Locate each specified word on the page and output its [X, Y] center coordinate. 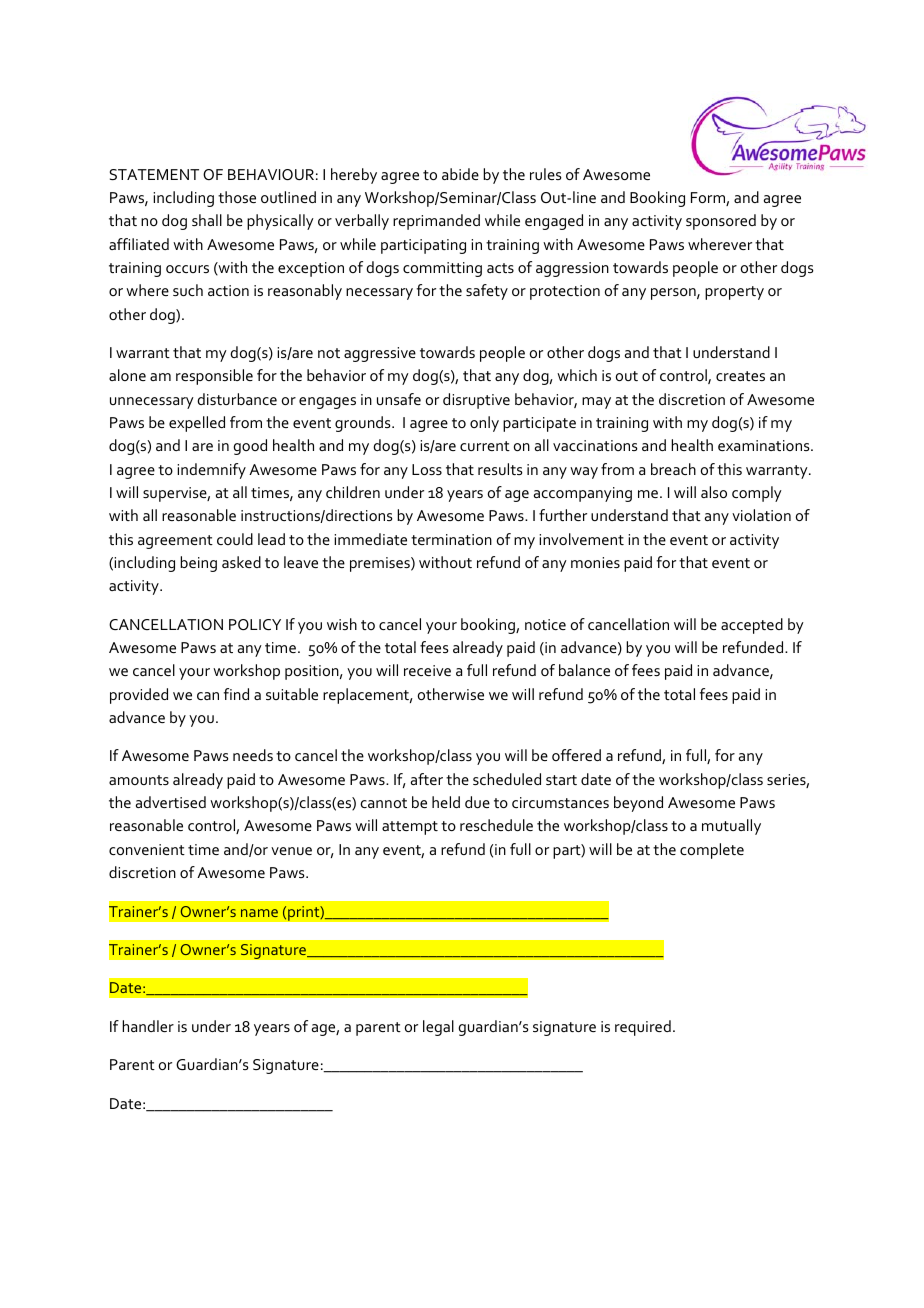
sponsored [721, 222]
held [446, 802]
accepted [752, 626]
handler [148, 1026]
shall [207, 220]
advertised [171, 802]
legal [438, 1028]
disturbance [237, 399]
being [198, 564]
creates [740, 376]
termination [451, 539]
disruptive [476, 401]
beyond [638, 804]
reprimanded [436, 222]
